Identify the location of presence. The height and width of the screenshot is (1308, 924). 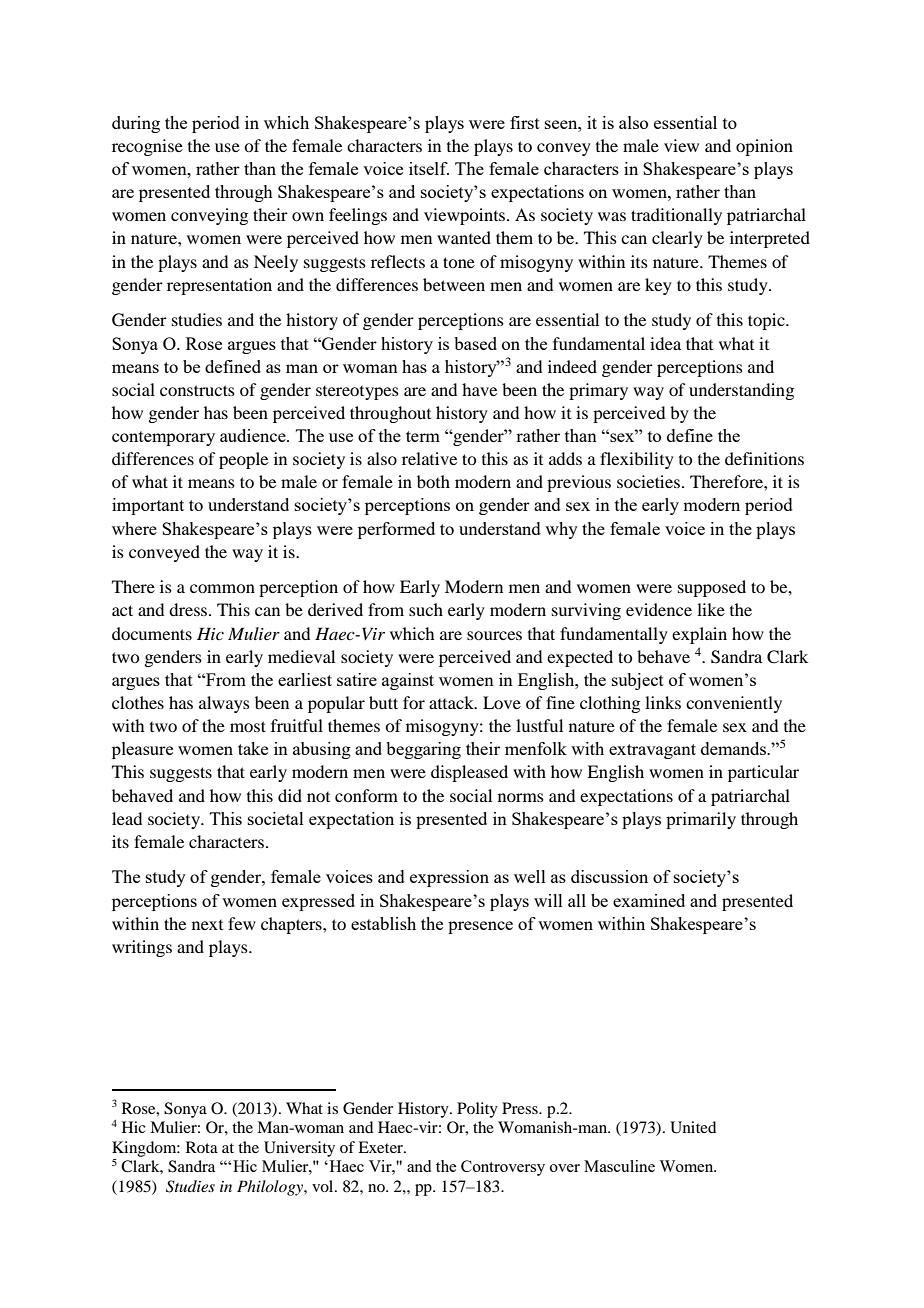
(480, 927).
